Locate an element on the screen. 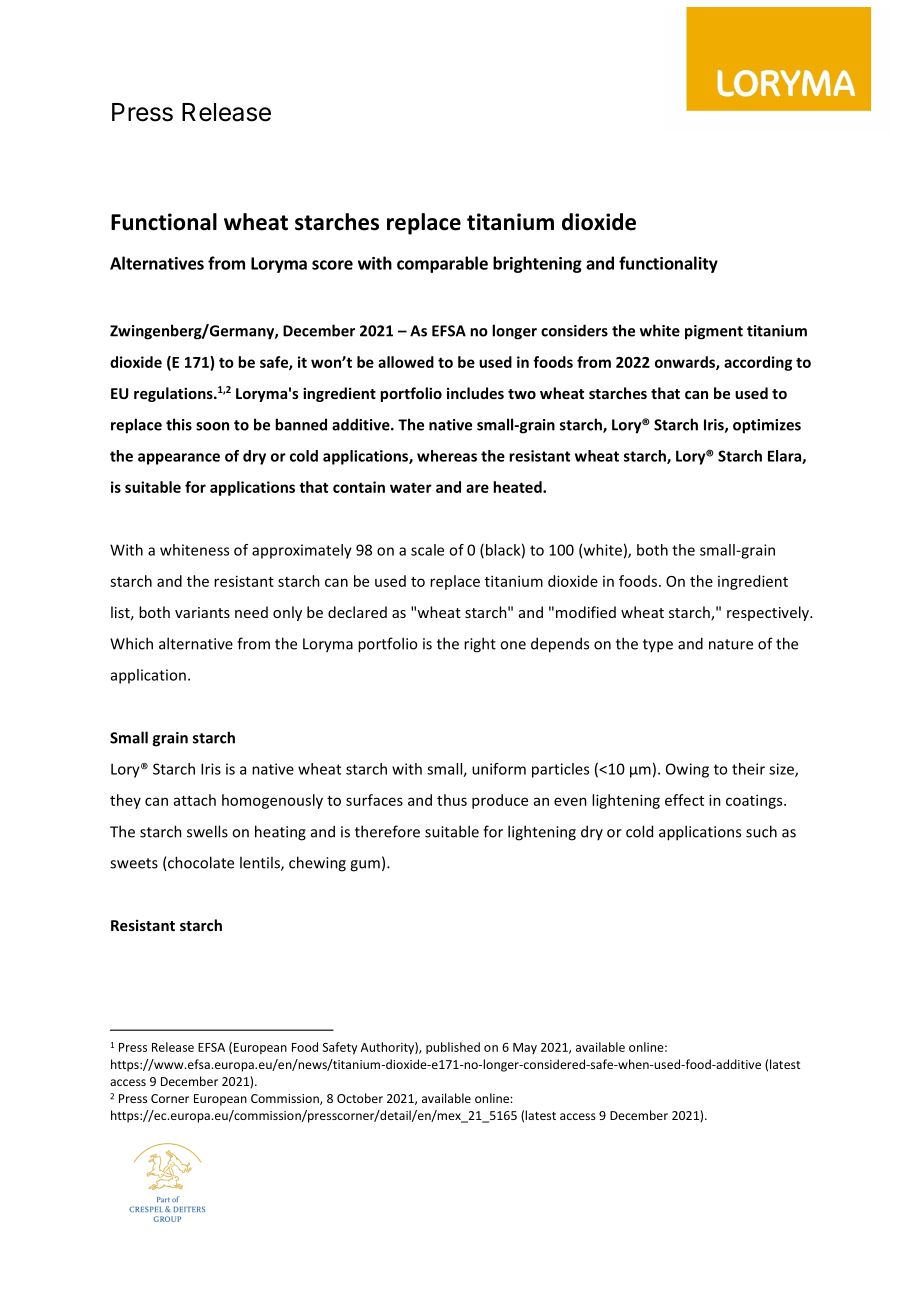 The height and width of the screenshot is (1308, 924). attach is located at coordinates (195, 800).
